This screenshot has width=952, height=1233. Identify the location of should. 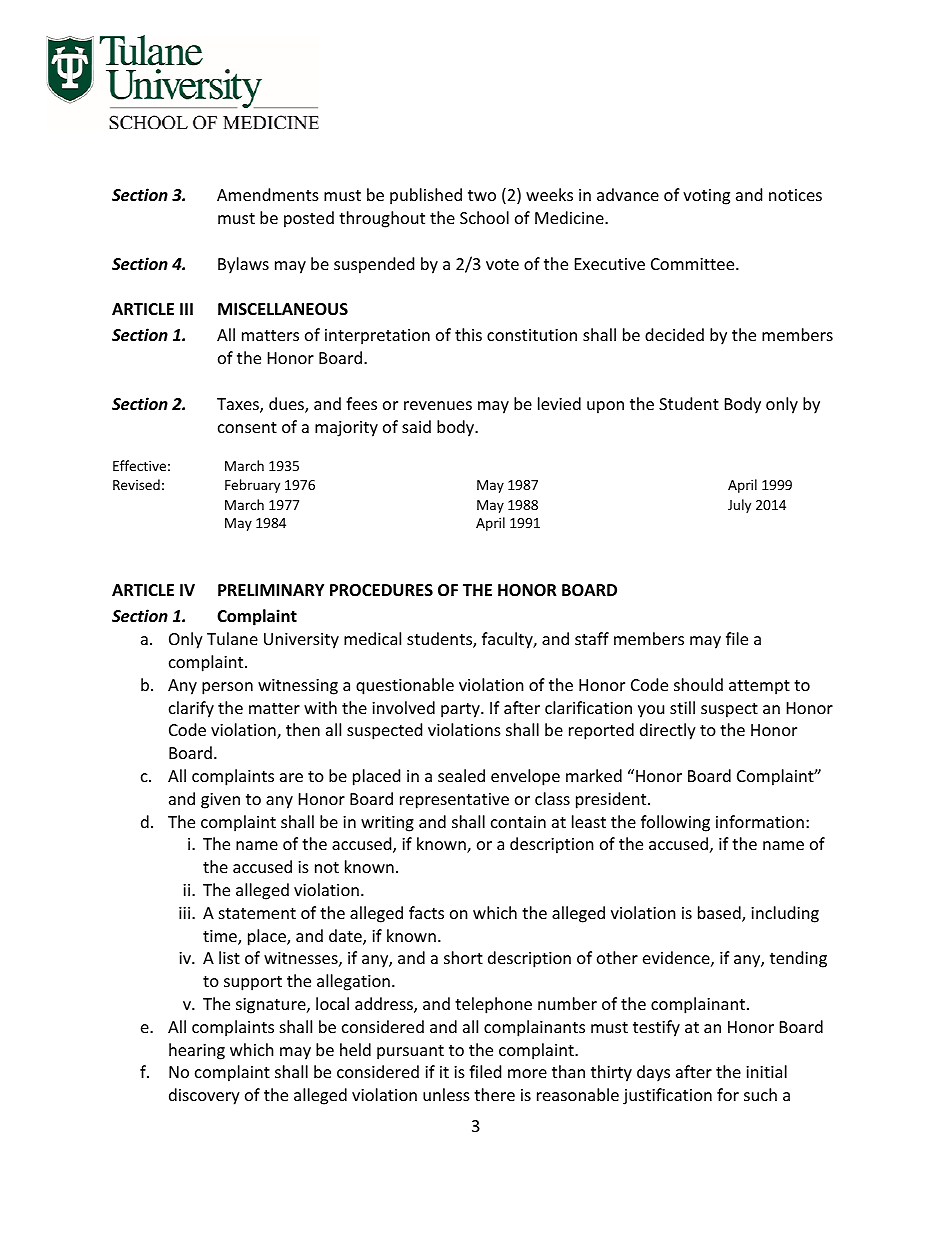
(698, 684).
